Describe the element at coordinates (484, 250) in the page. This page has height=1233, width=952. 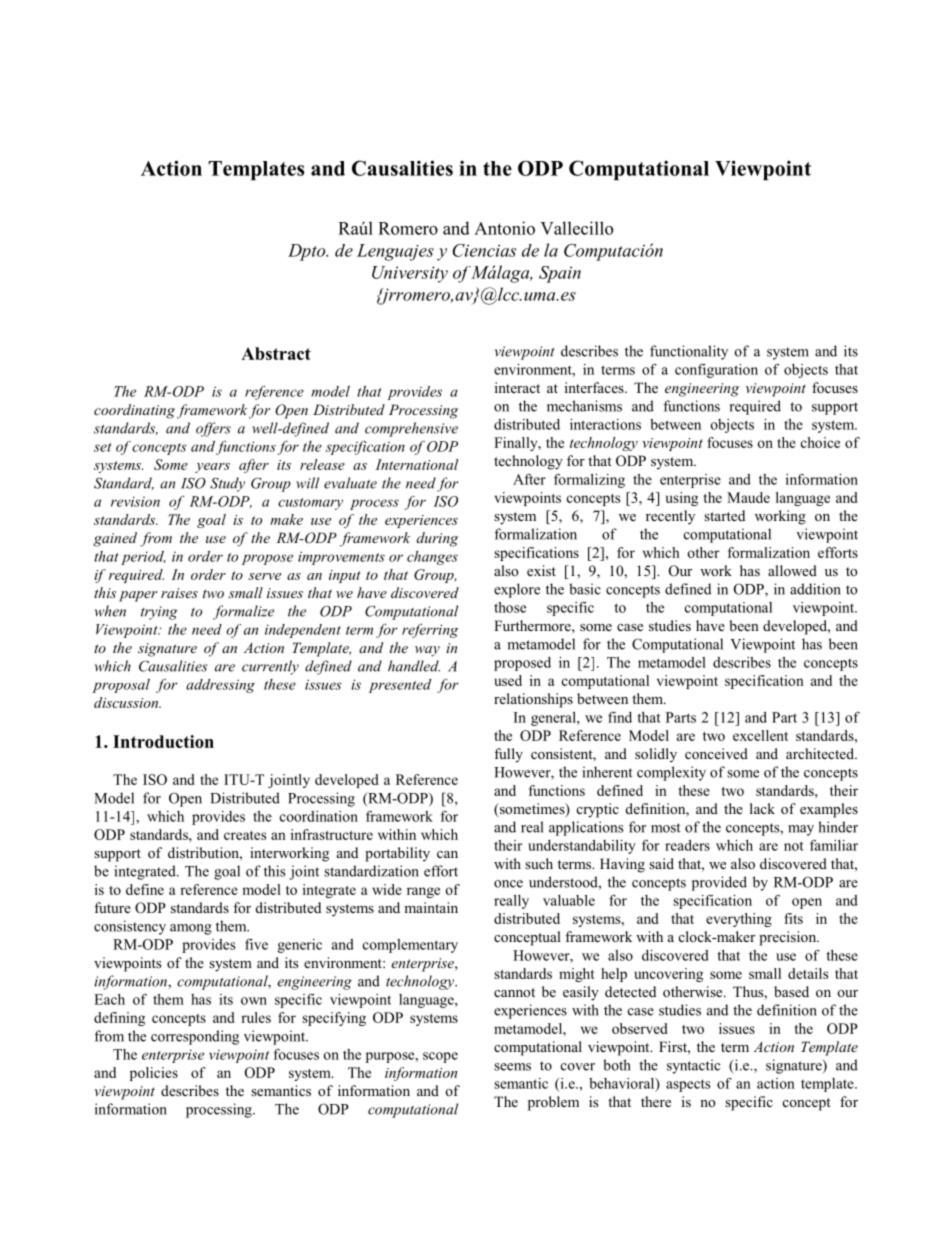
I see `Ciencias` at that location.
